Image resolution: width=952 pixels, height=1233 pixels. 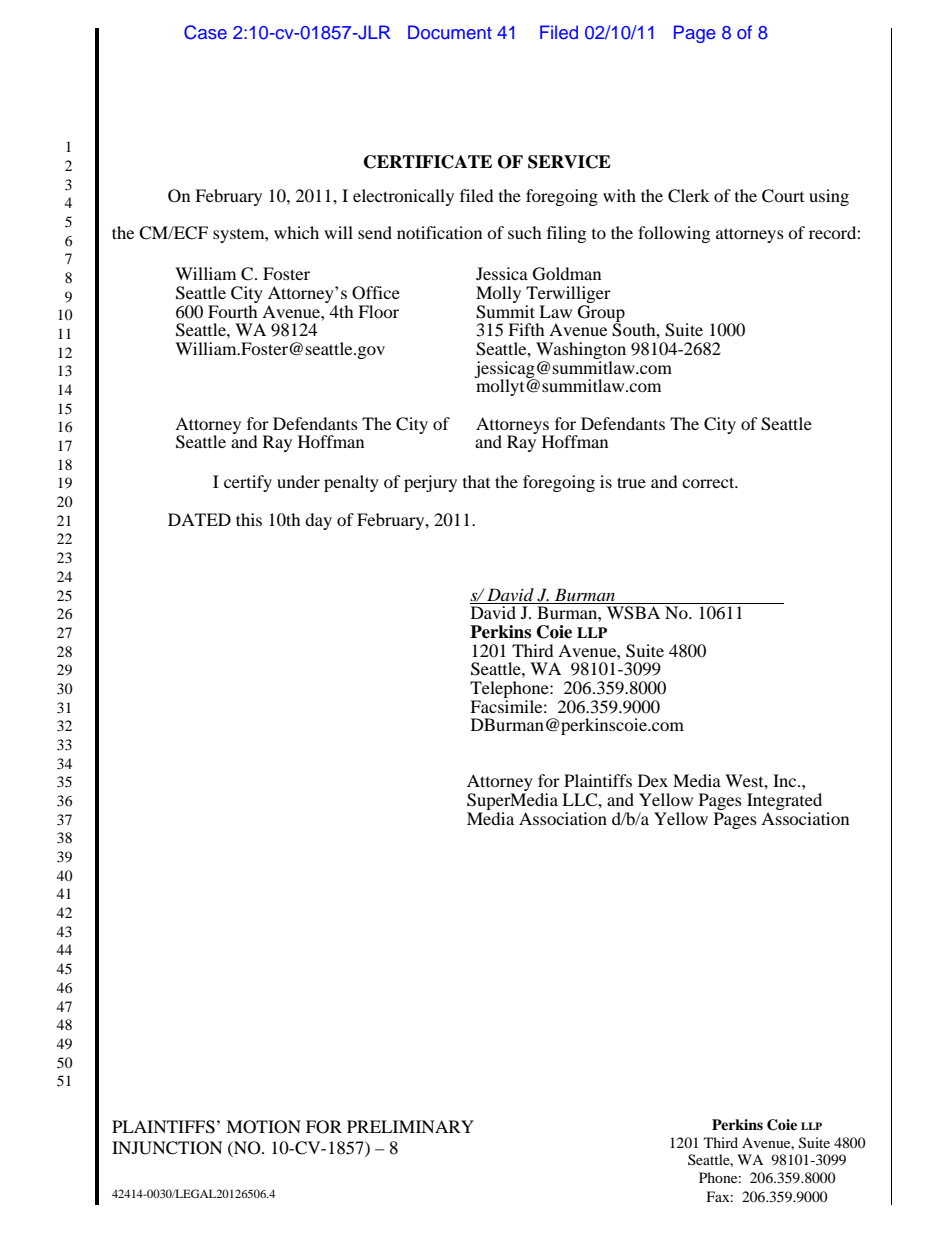 I want to click on Dex, so click(x=653, y=780).
